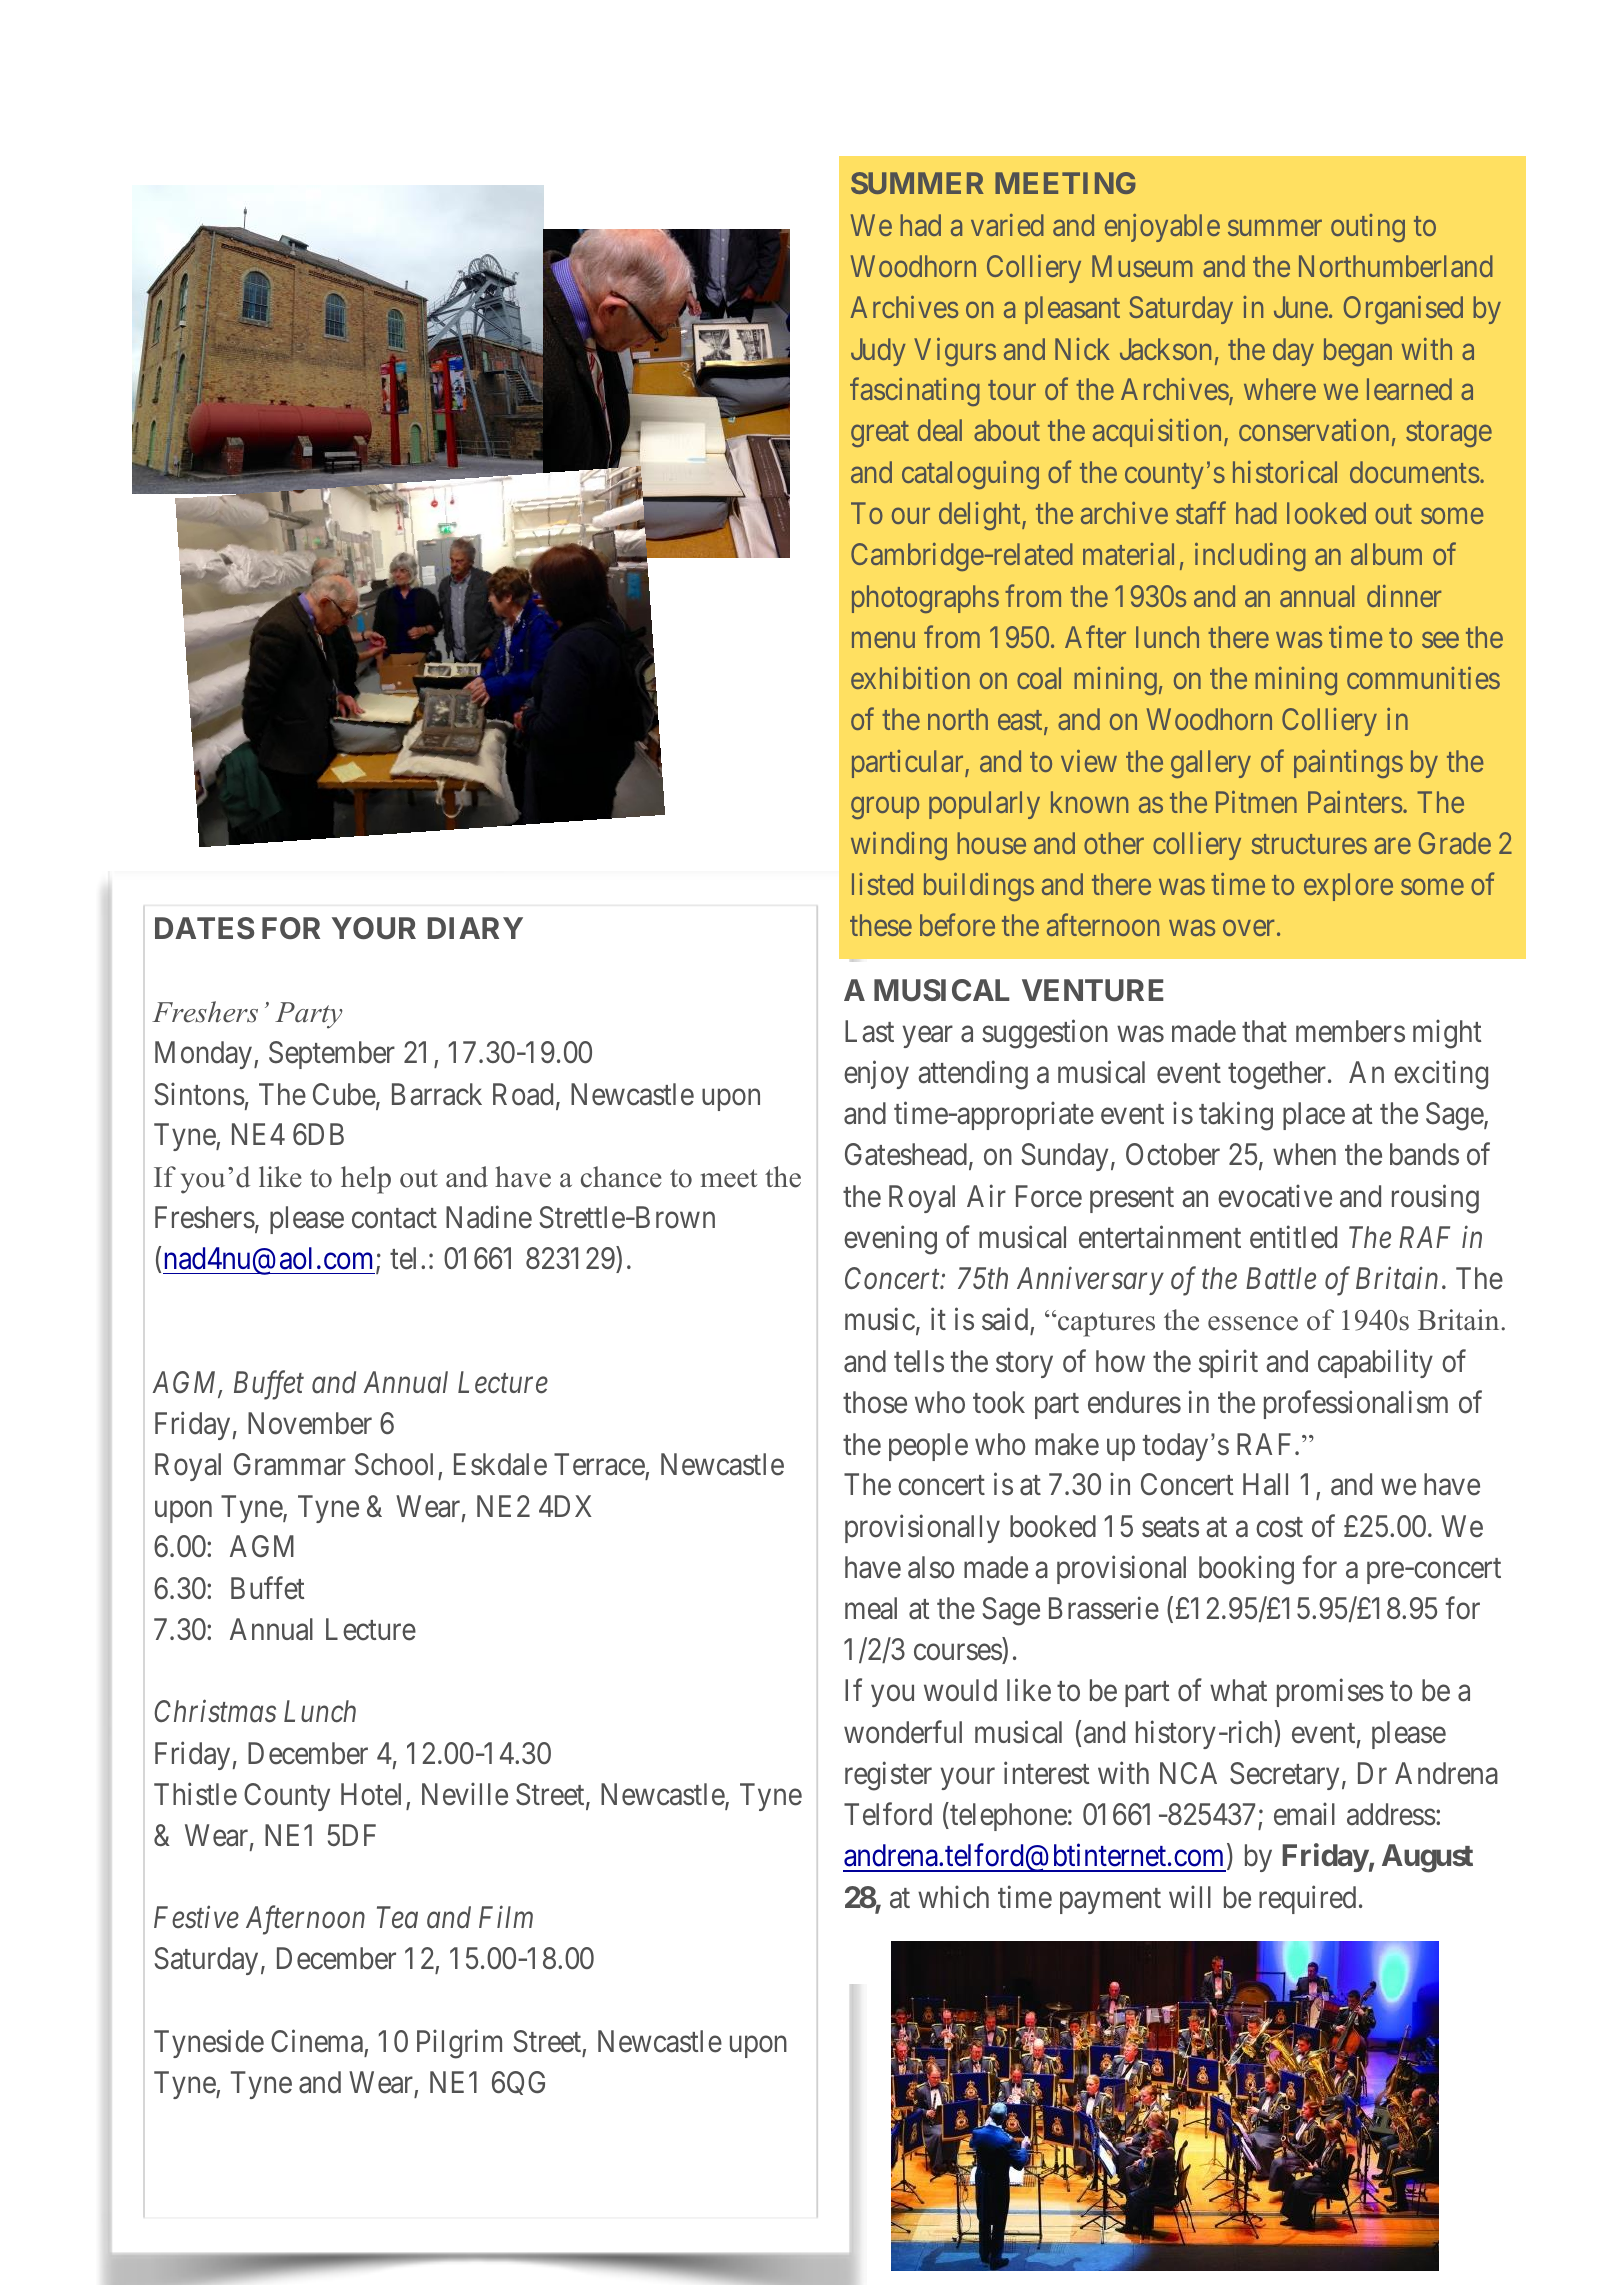 The height and width of the document is (2285, 1616). Describe the element at coordinates (1279, 1528) in the document. I see `cost` at that location.
